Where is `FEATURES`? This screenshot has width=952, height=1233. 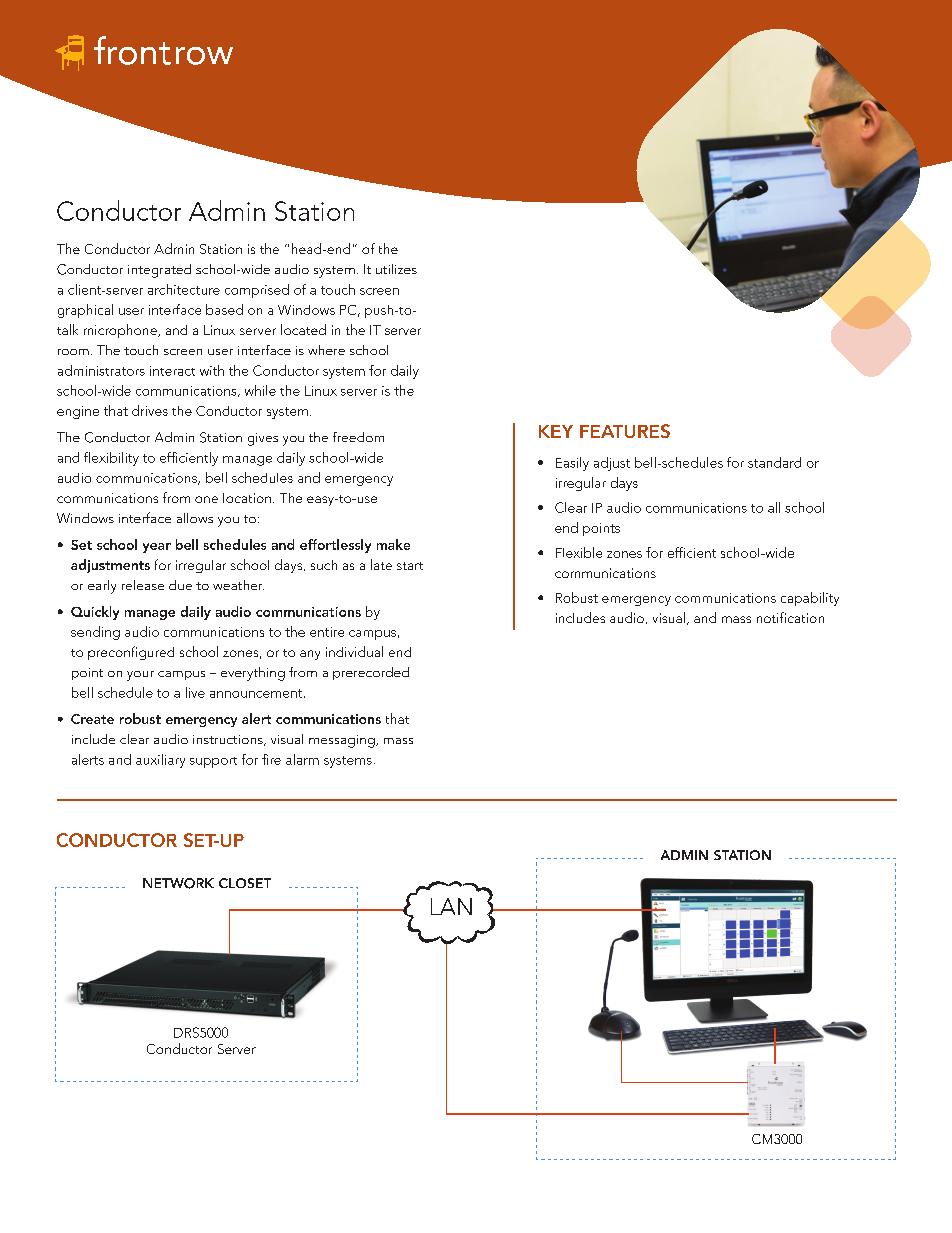 FEATURES is located at coordinates (625, 431).
